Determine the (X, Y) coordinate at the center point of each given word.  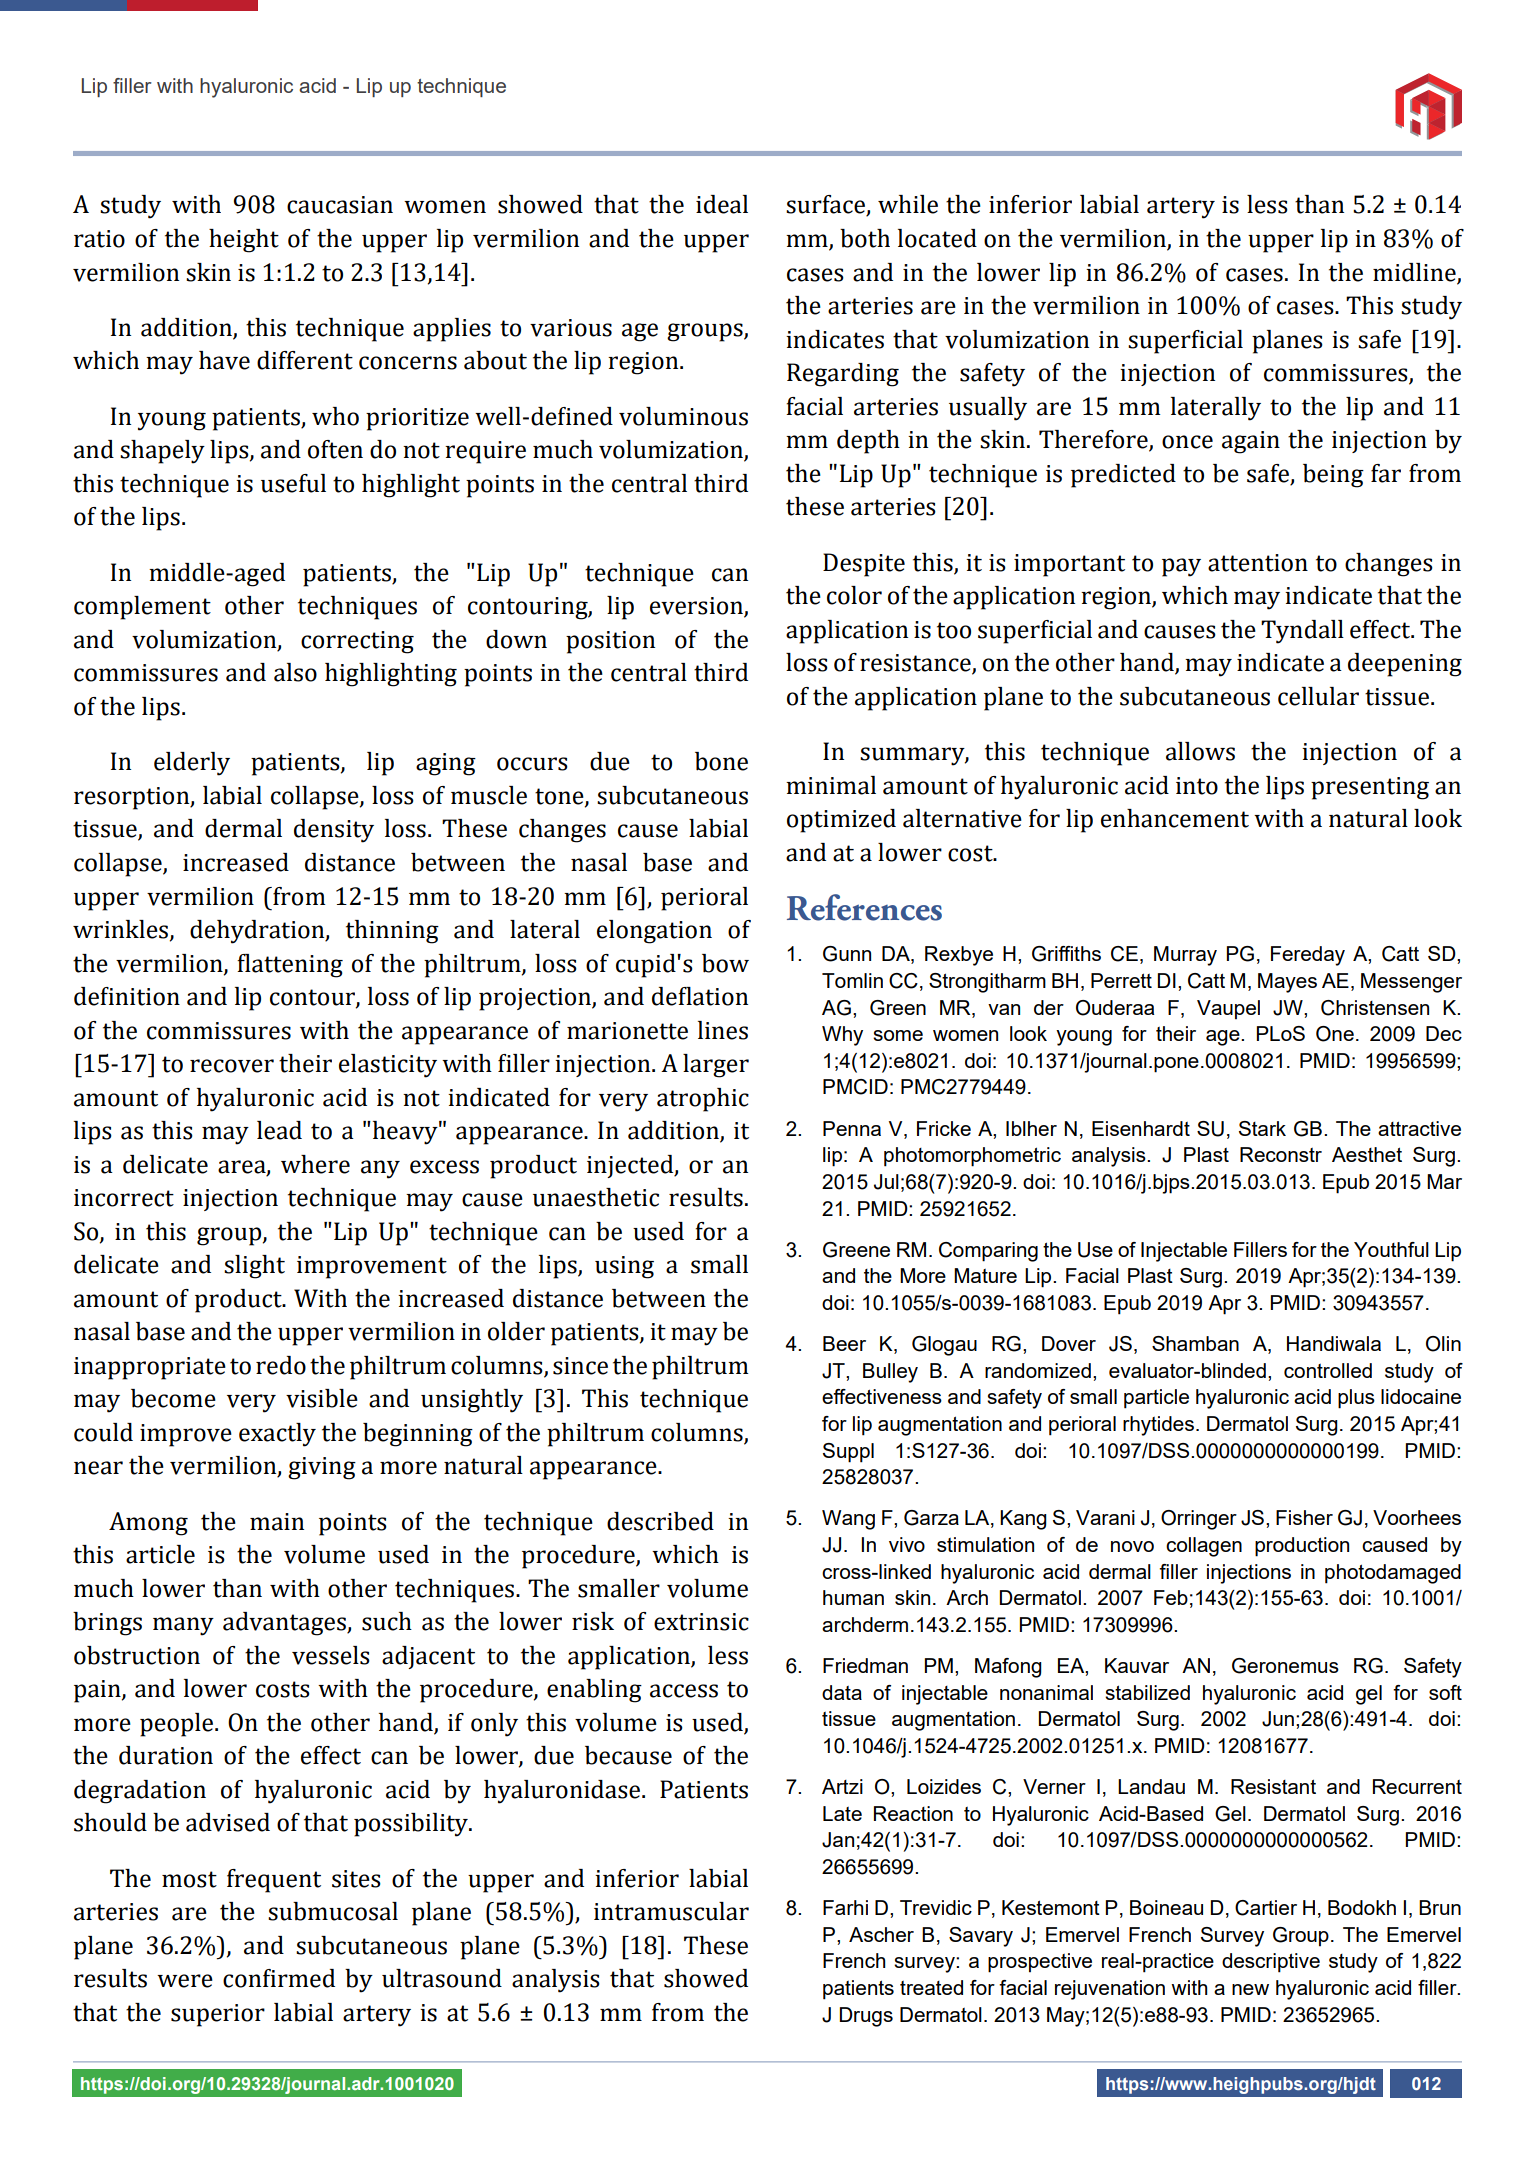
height (244, 241)
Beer (844, 1343)
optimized (841, 821)
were (185, 1981)
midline (1414, 272)
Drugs (866, 2017)
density (334, 831)
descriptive (1271, 1963)
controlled (1328, 1370)
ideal (722, 204)
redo (281, 1365)
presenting (1370, 788)
